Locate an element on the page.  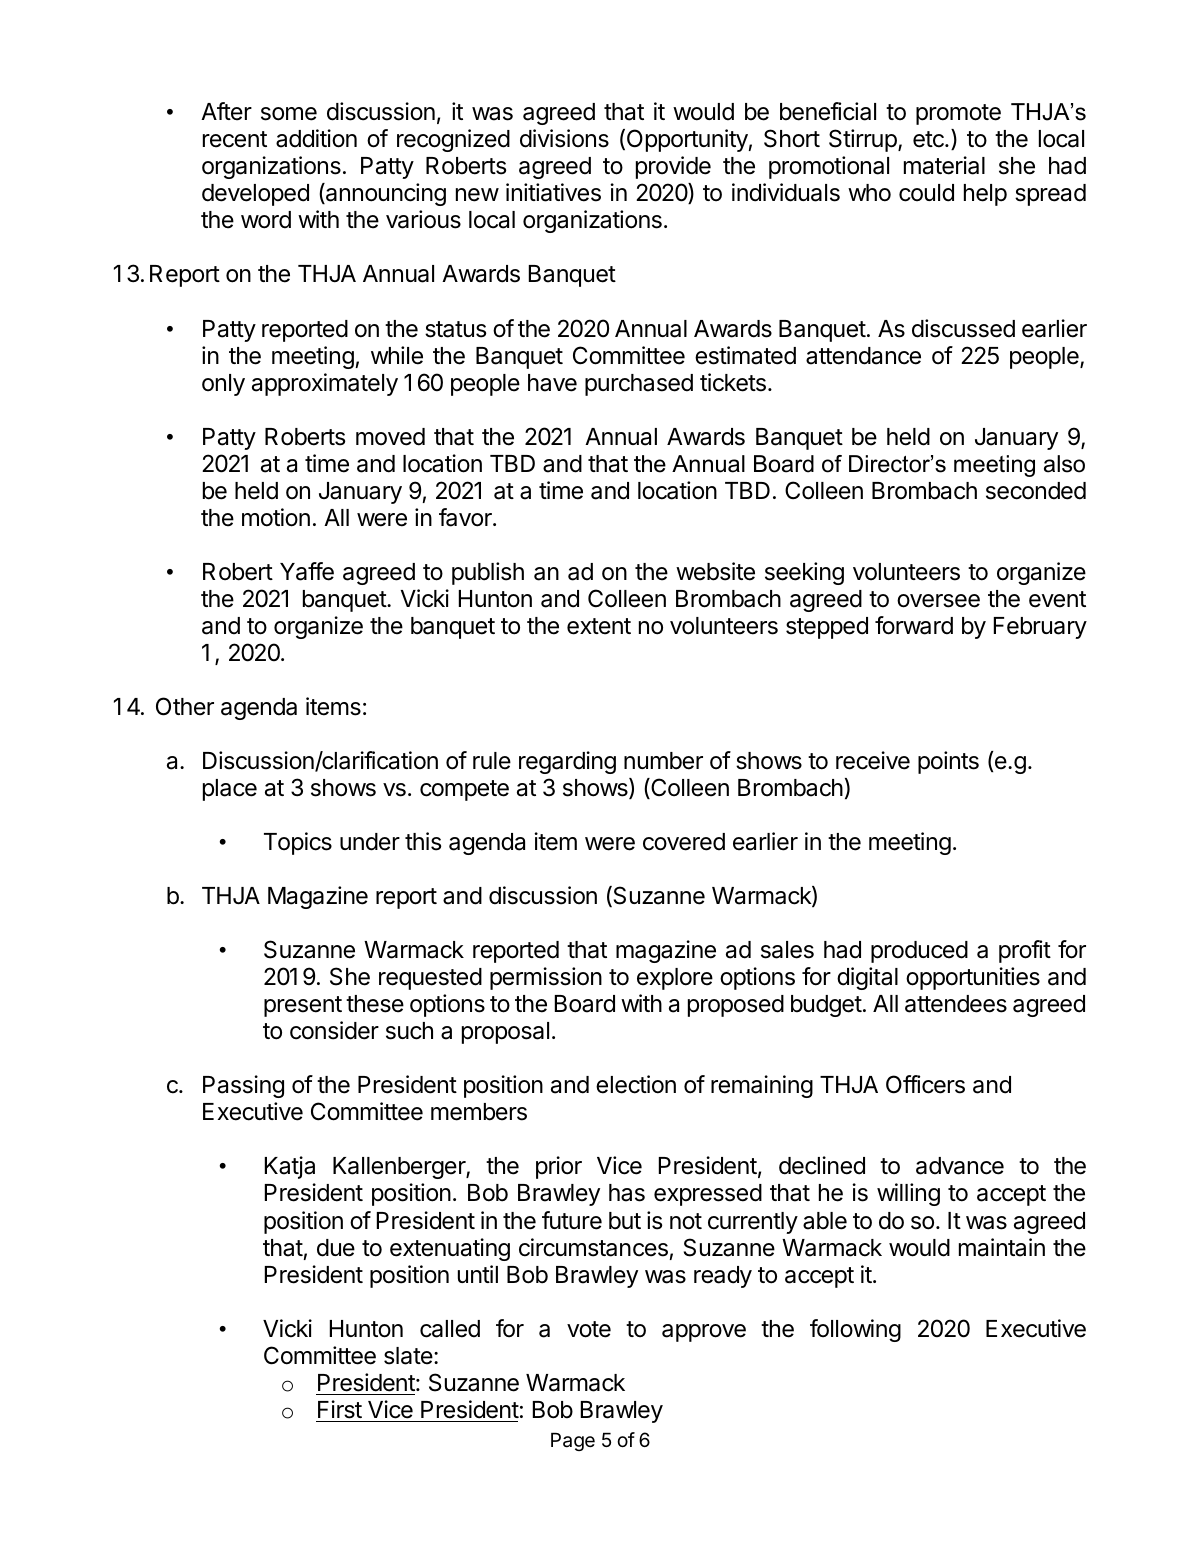
moved is located at coordinates (390, 437).
